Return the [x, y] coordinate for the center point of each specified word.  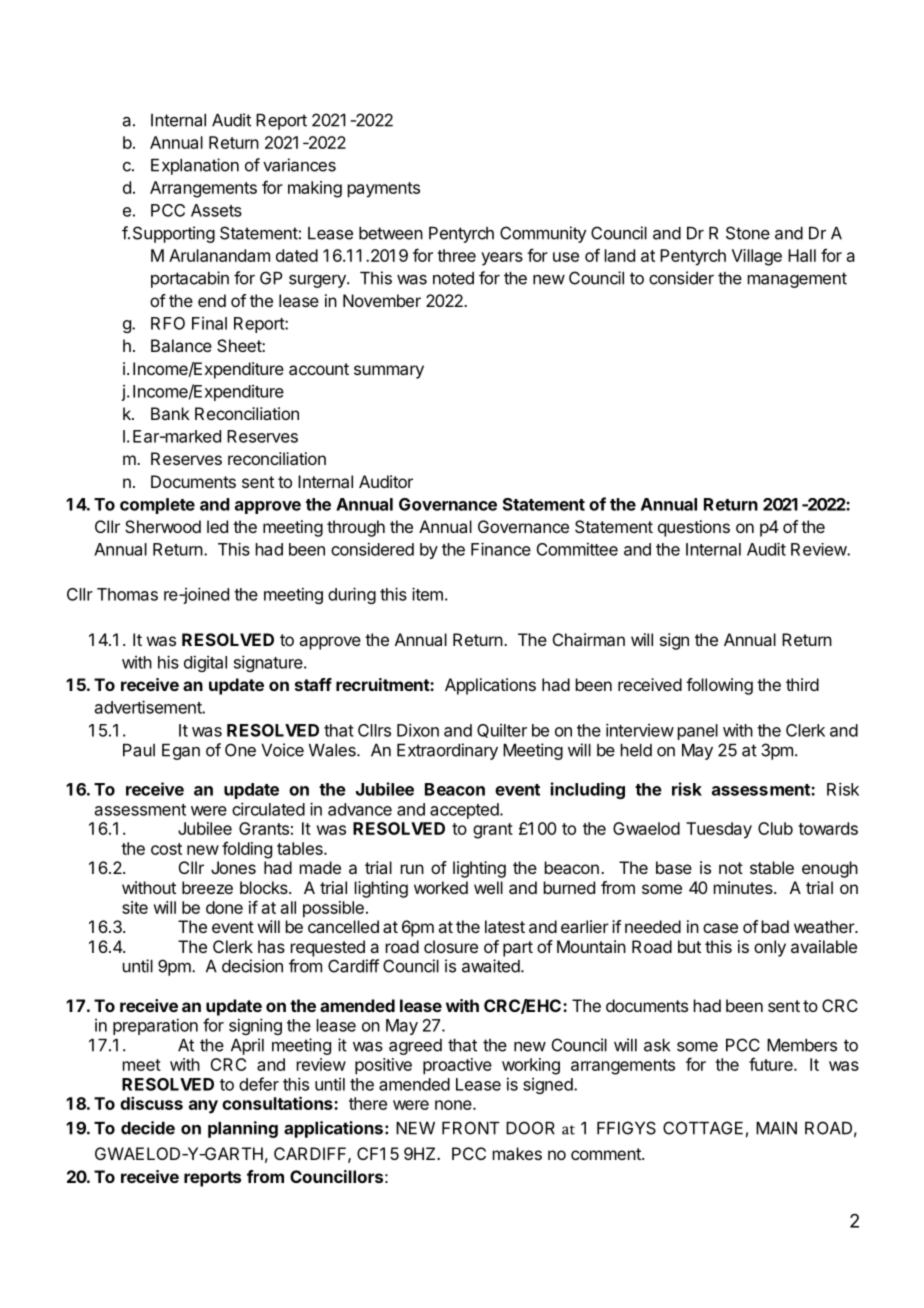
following [719, 686]
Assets [216, 210]
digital [205, 663]
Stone [748, 233]
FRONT [471, 1128]
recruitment [383, 684]
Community [543, 234]
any [203, 1107]
